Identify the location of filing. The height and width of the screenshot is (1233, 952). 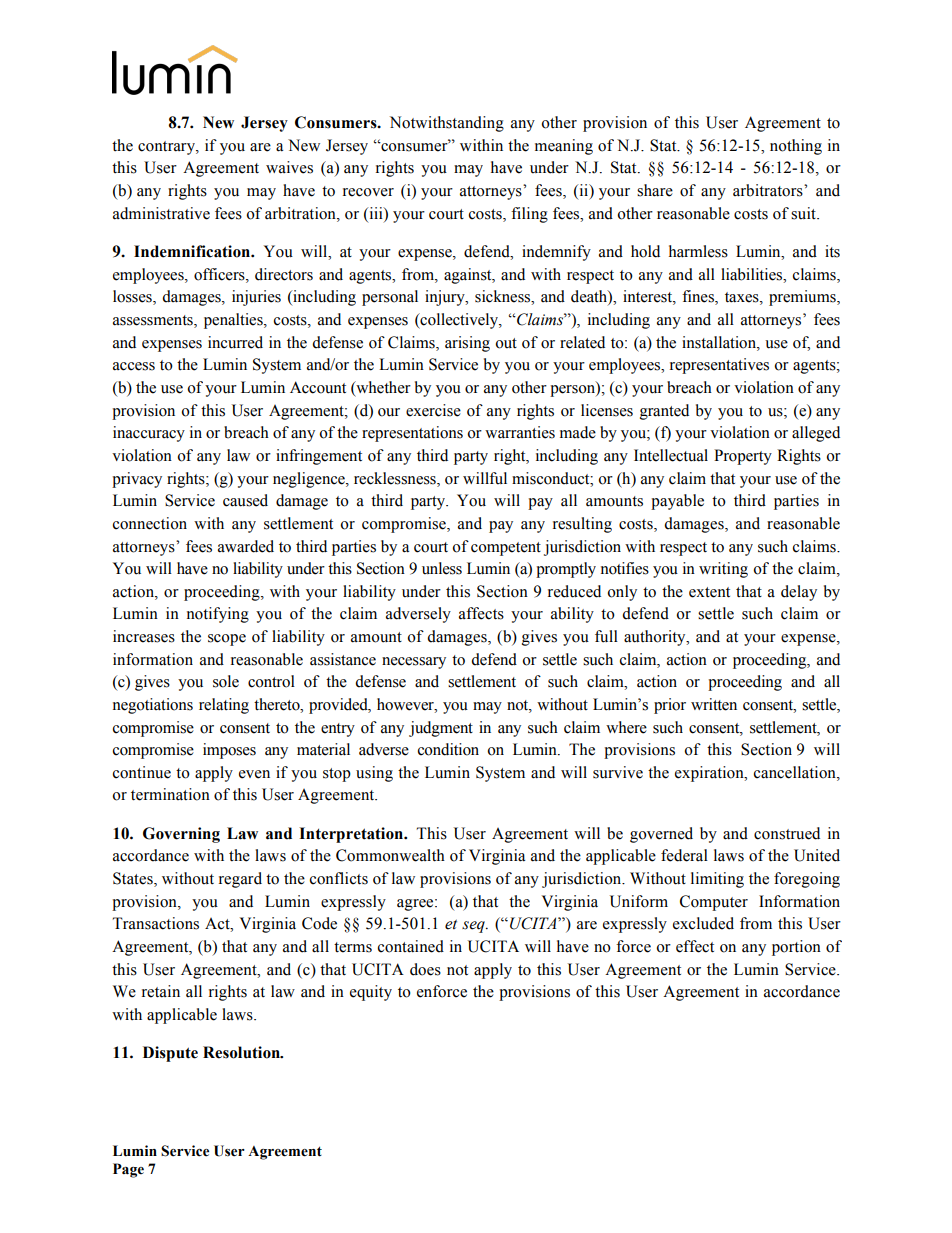
(529, 215).
